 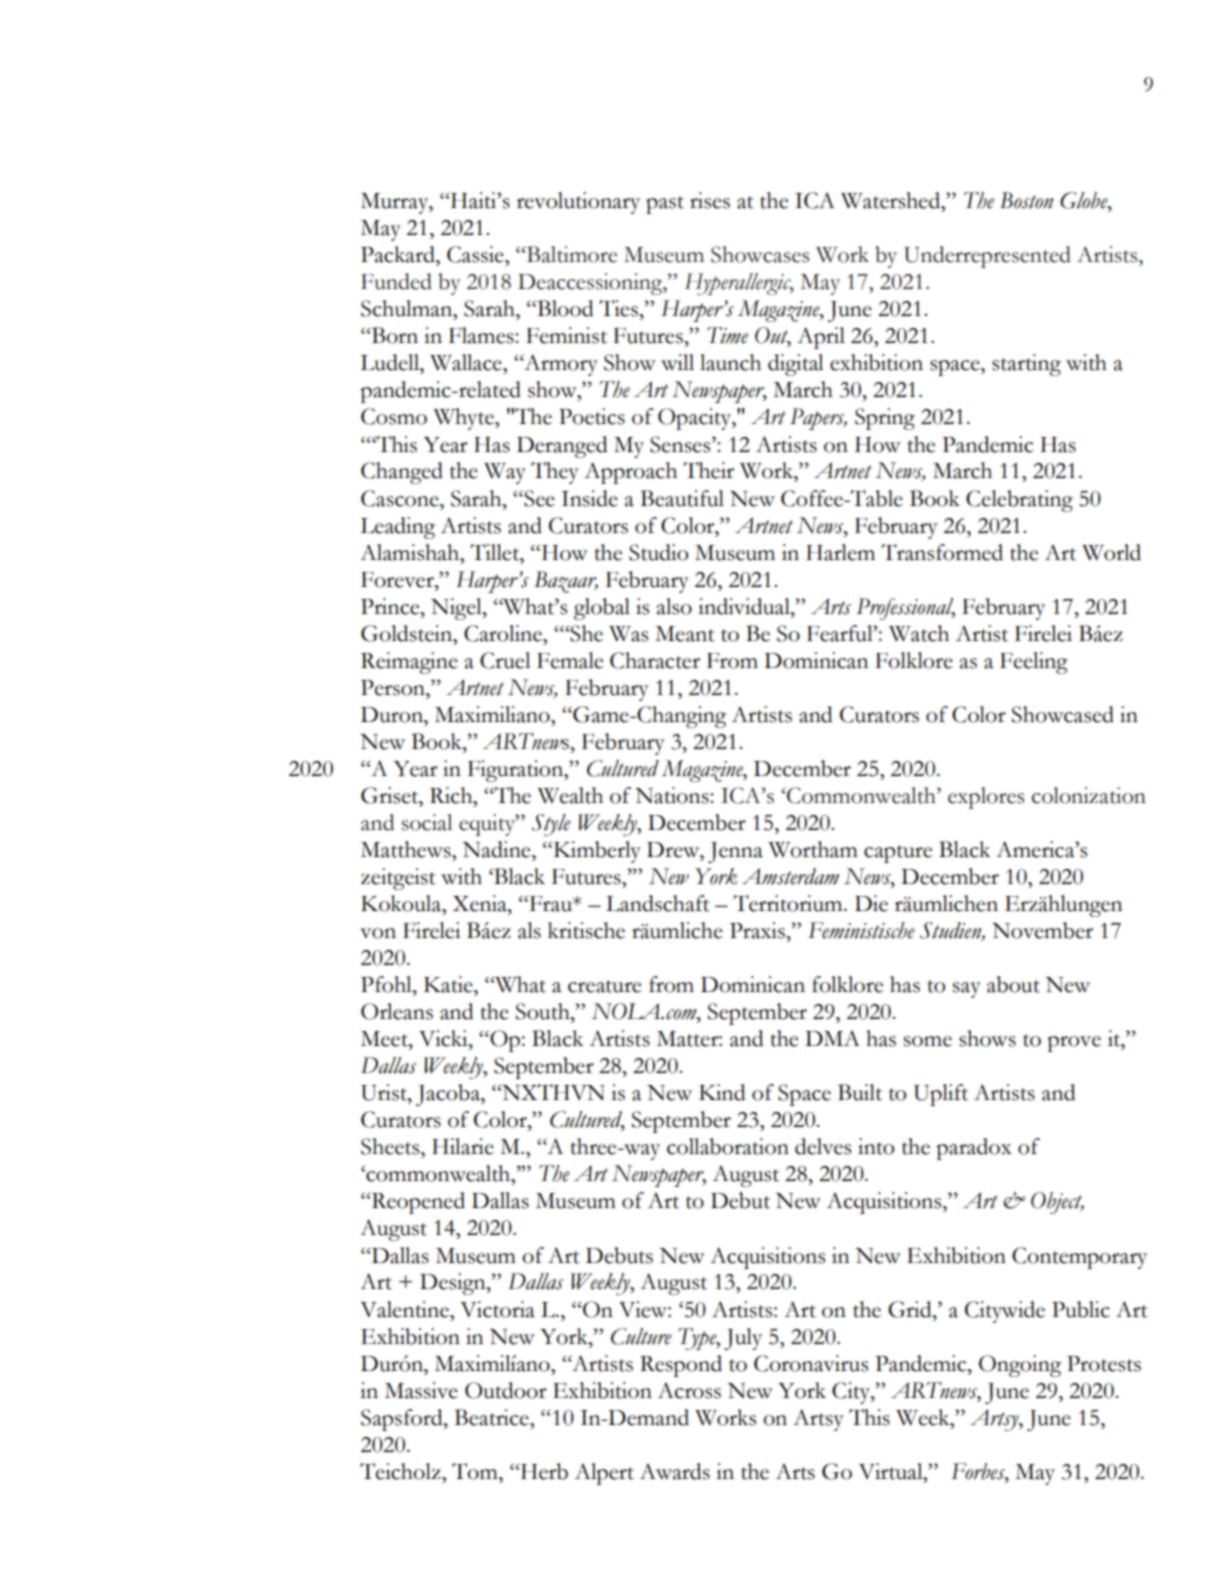 I want to click on Across, so click(x=689, y=1390).
